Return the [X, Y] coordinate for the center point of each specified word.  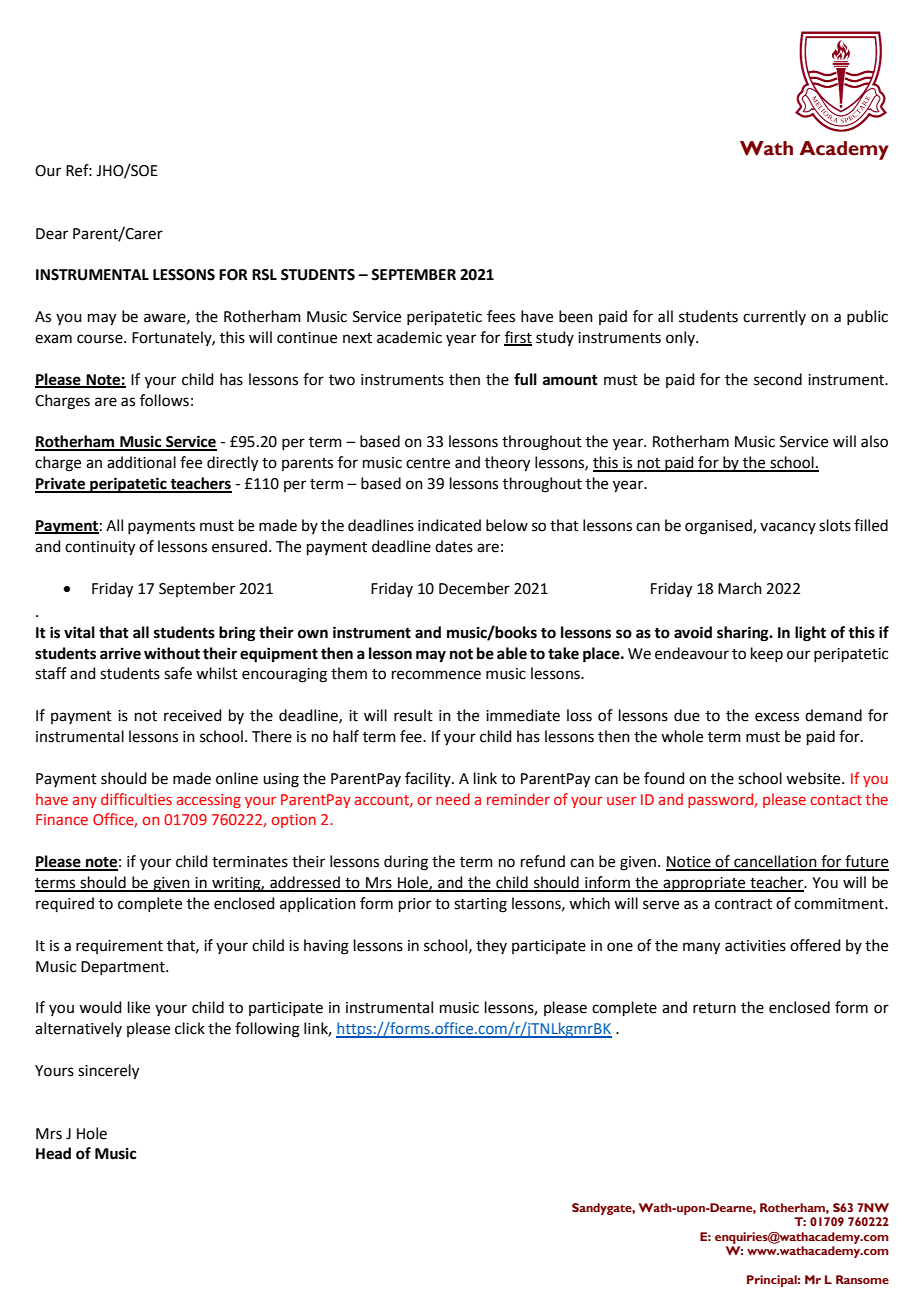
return [714, 1008]
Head [53, 1153]
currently [774, 317]
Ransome [862, 1279]
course [101, 339]
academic [409, 337]
